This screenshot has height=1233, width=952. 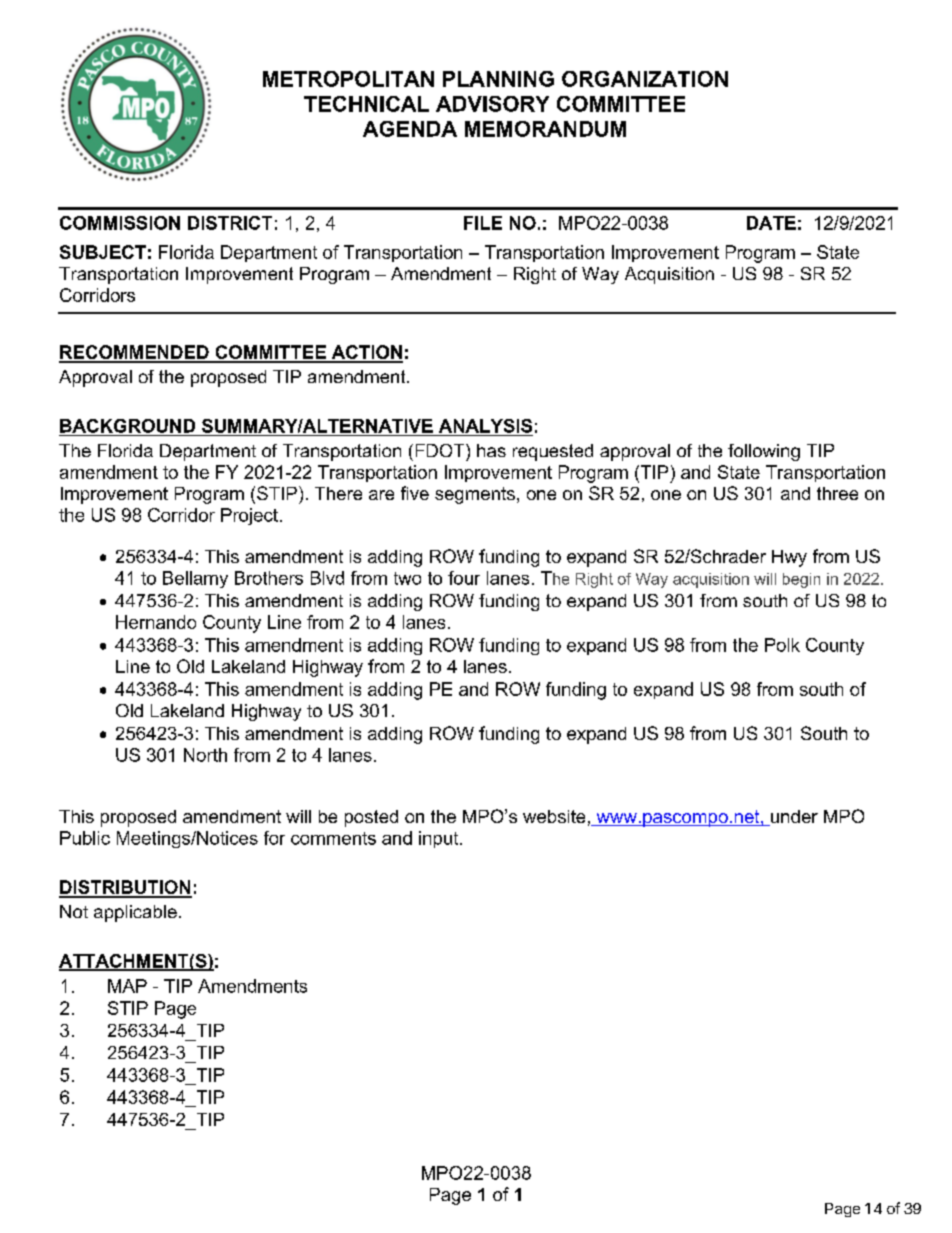 I want to click on MAP, so click(x=127, y=986).
